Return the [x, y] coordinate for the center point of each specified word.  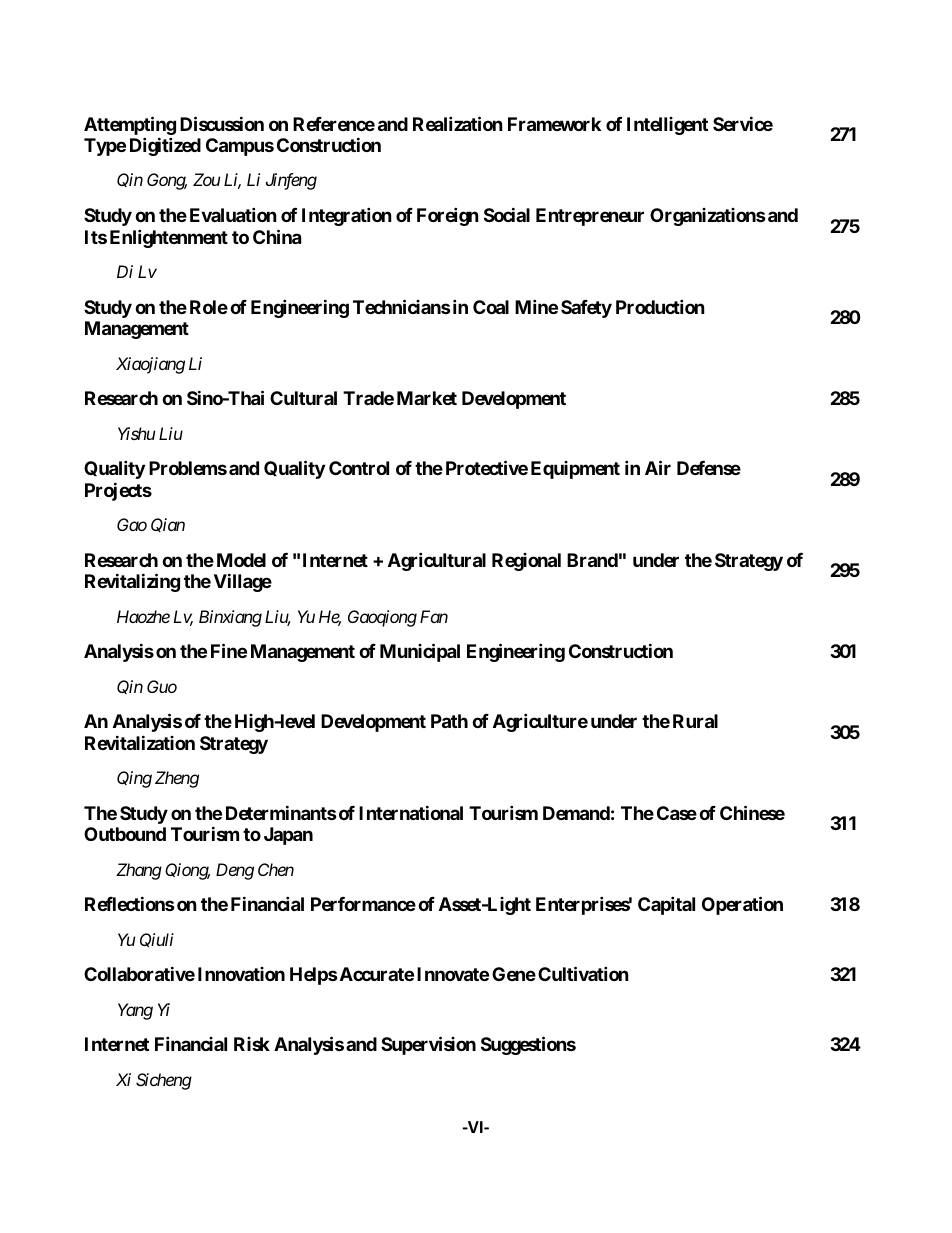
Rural [695, 721]
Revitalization [140, 742]
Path [449, 721]
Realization [458, 123]
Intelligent [667, 126]
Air [658, 467]
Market [427, 398]
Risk [252, 1044]
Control [359, 468]
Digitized [165, 146]
